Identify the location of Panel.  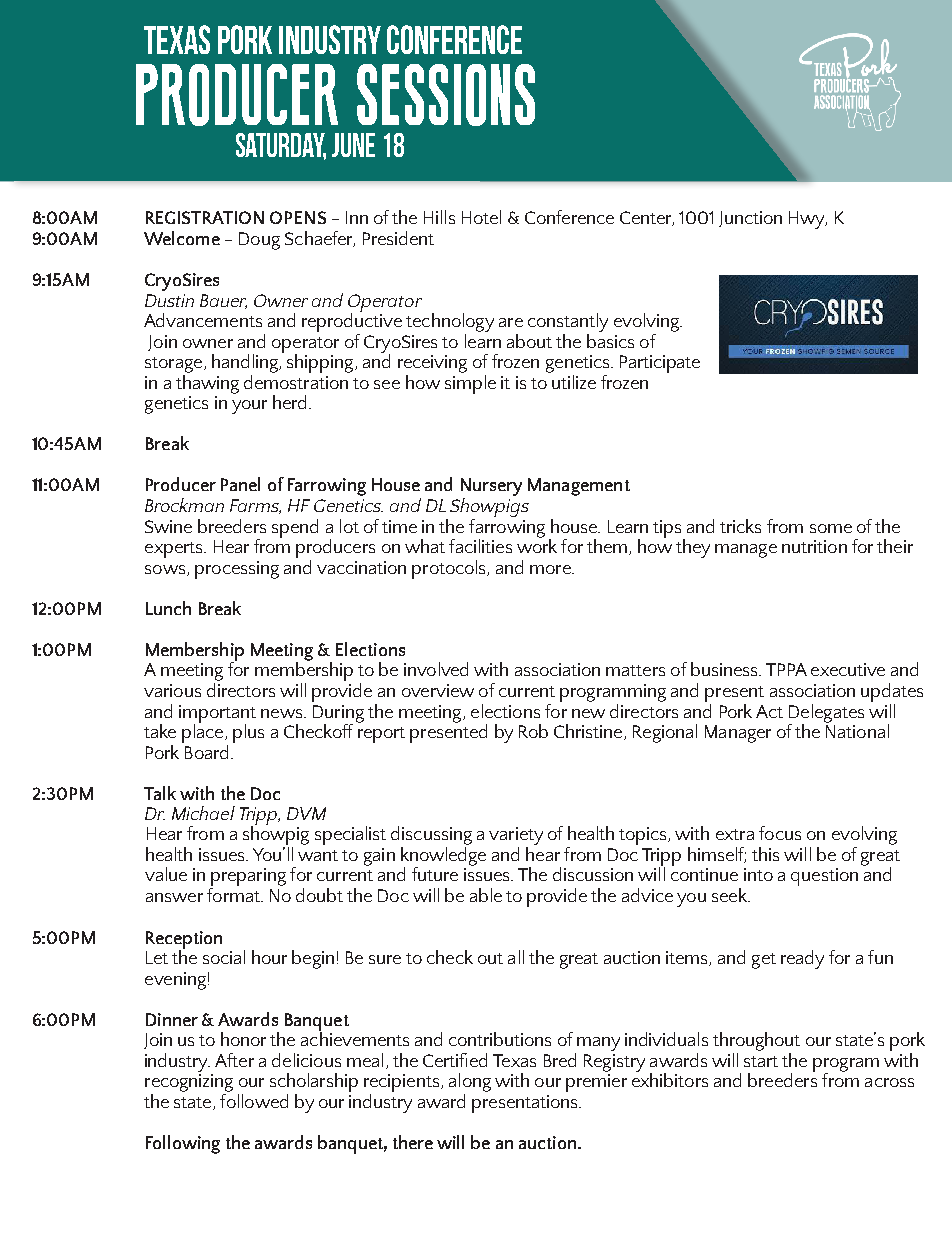
(240, 484).
